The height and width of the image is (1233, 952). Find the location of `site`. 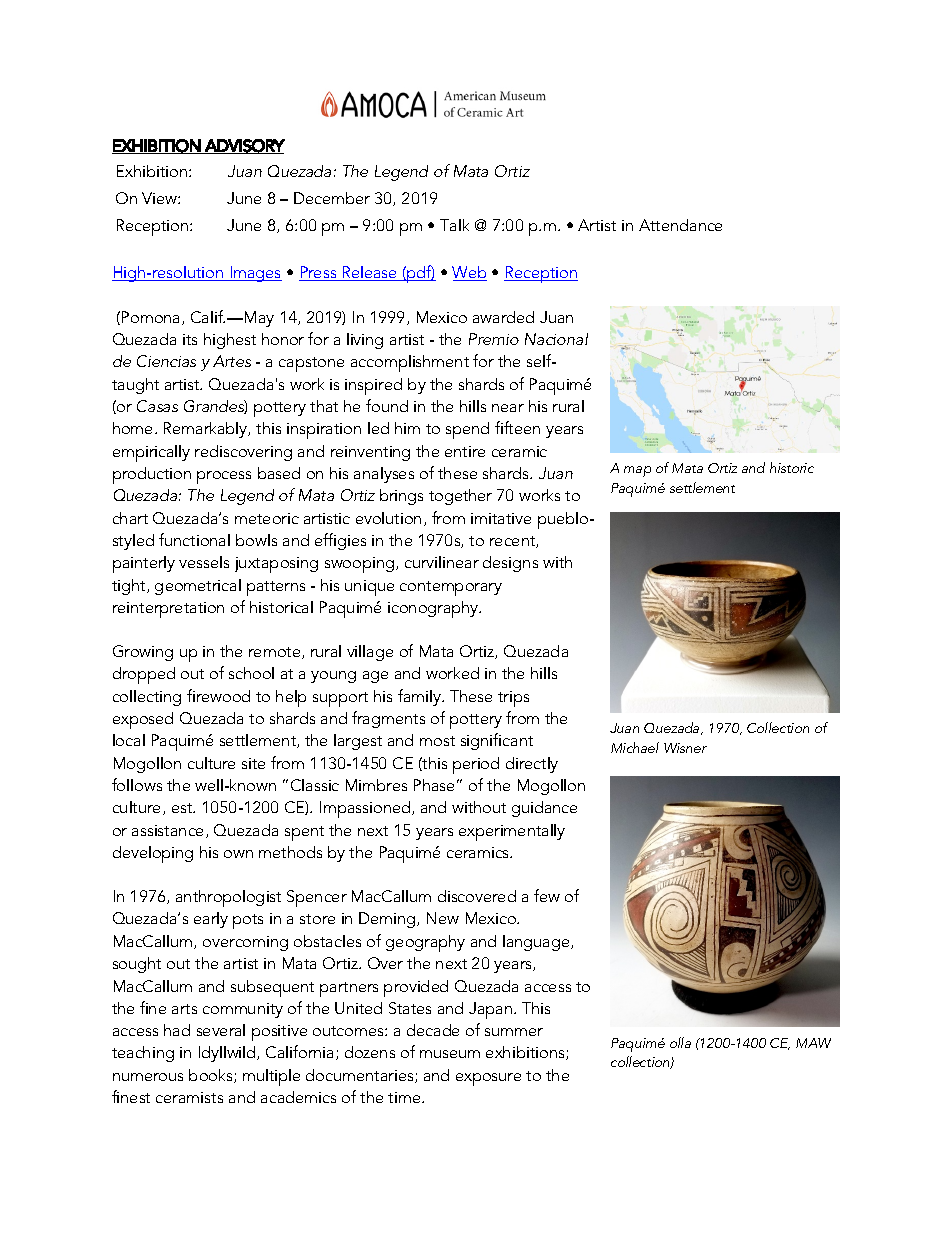

site is located at coordinates (253, 763).
